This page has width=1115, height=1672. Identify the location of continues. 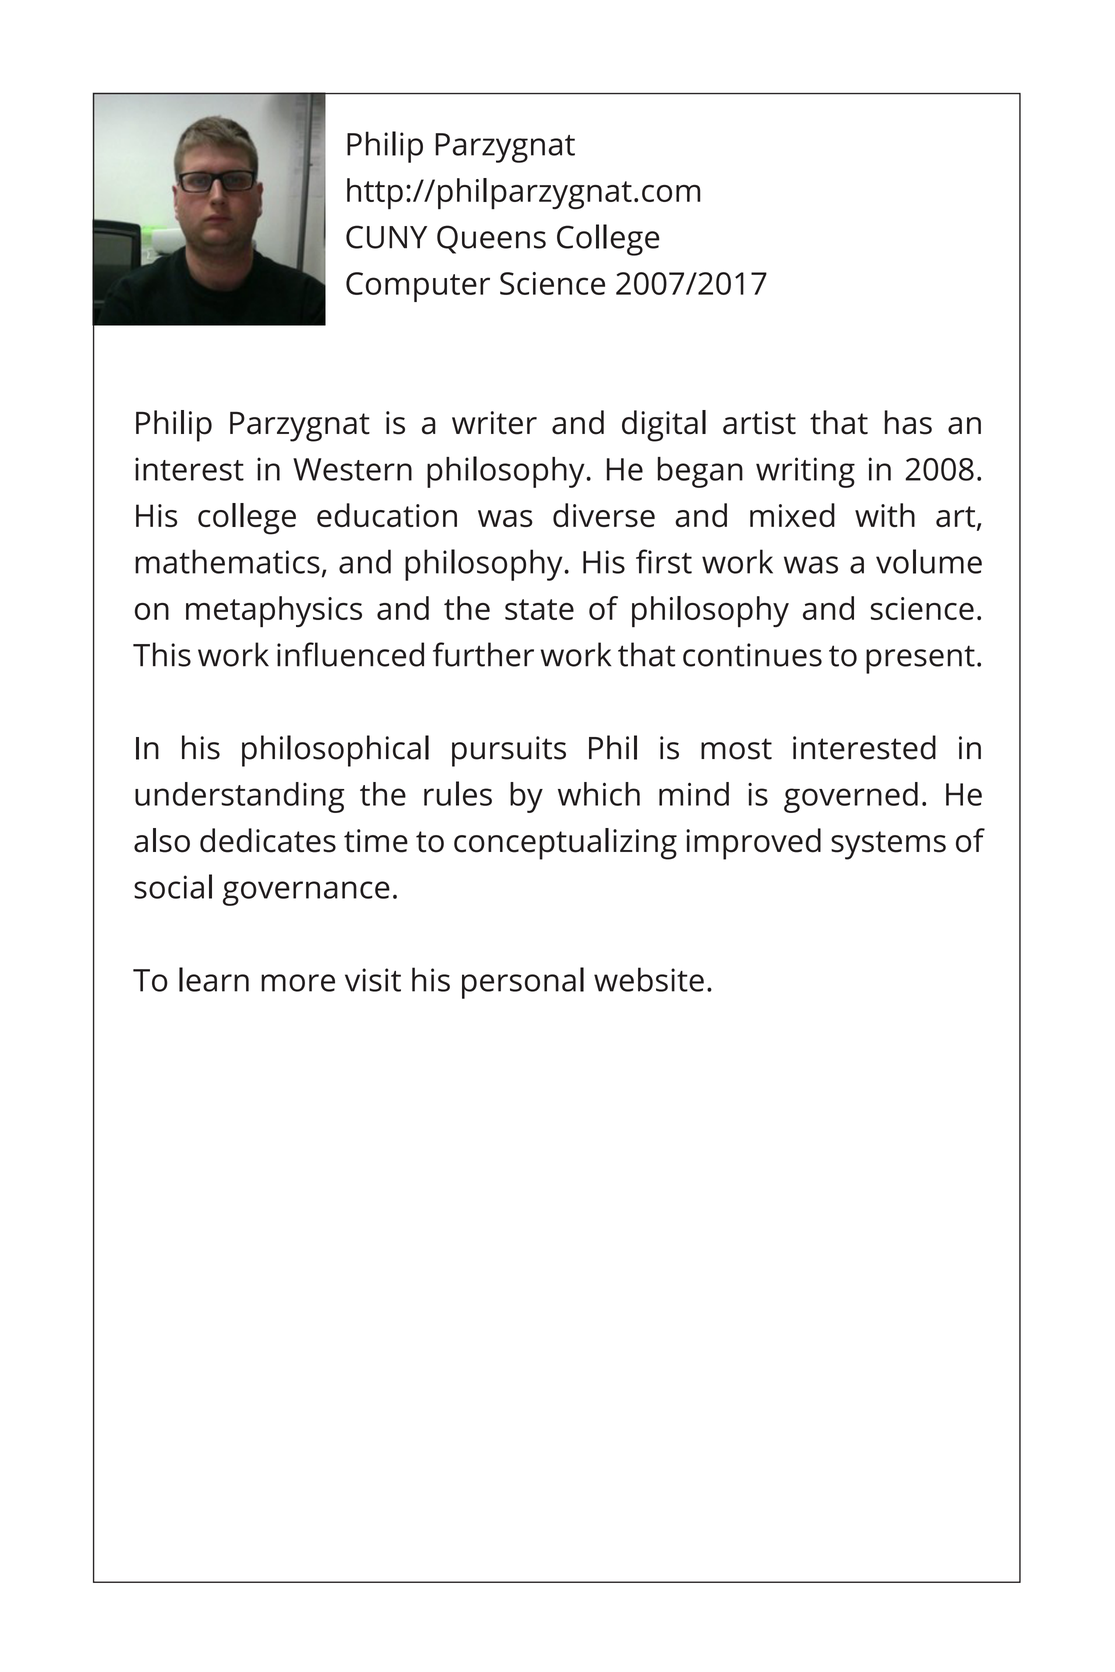
(752, 655).
